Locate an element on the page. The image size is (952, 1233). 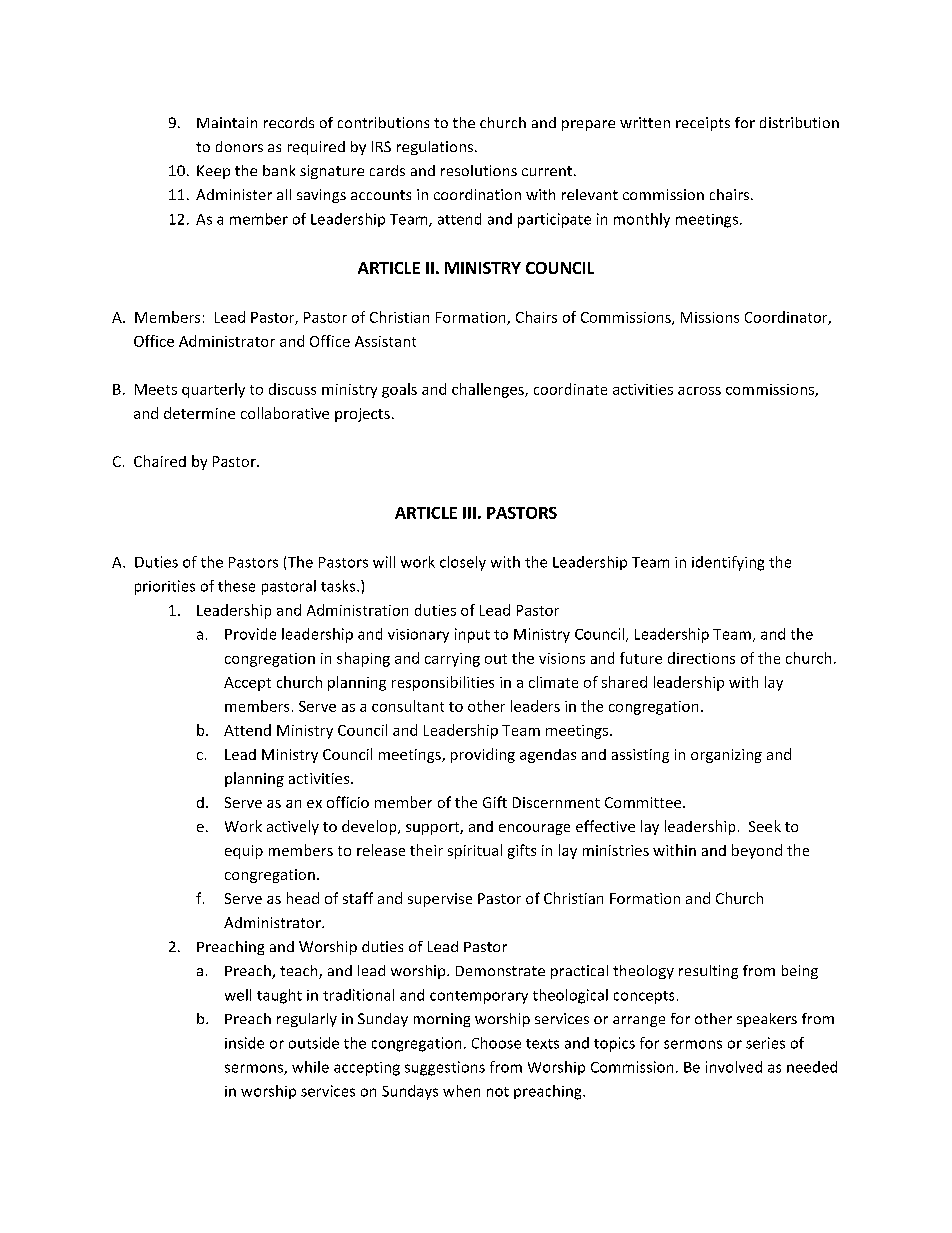
III is located at coordinates (469, 513).
